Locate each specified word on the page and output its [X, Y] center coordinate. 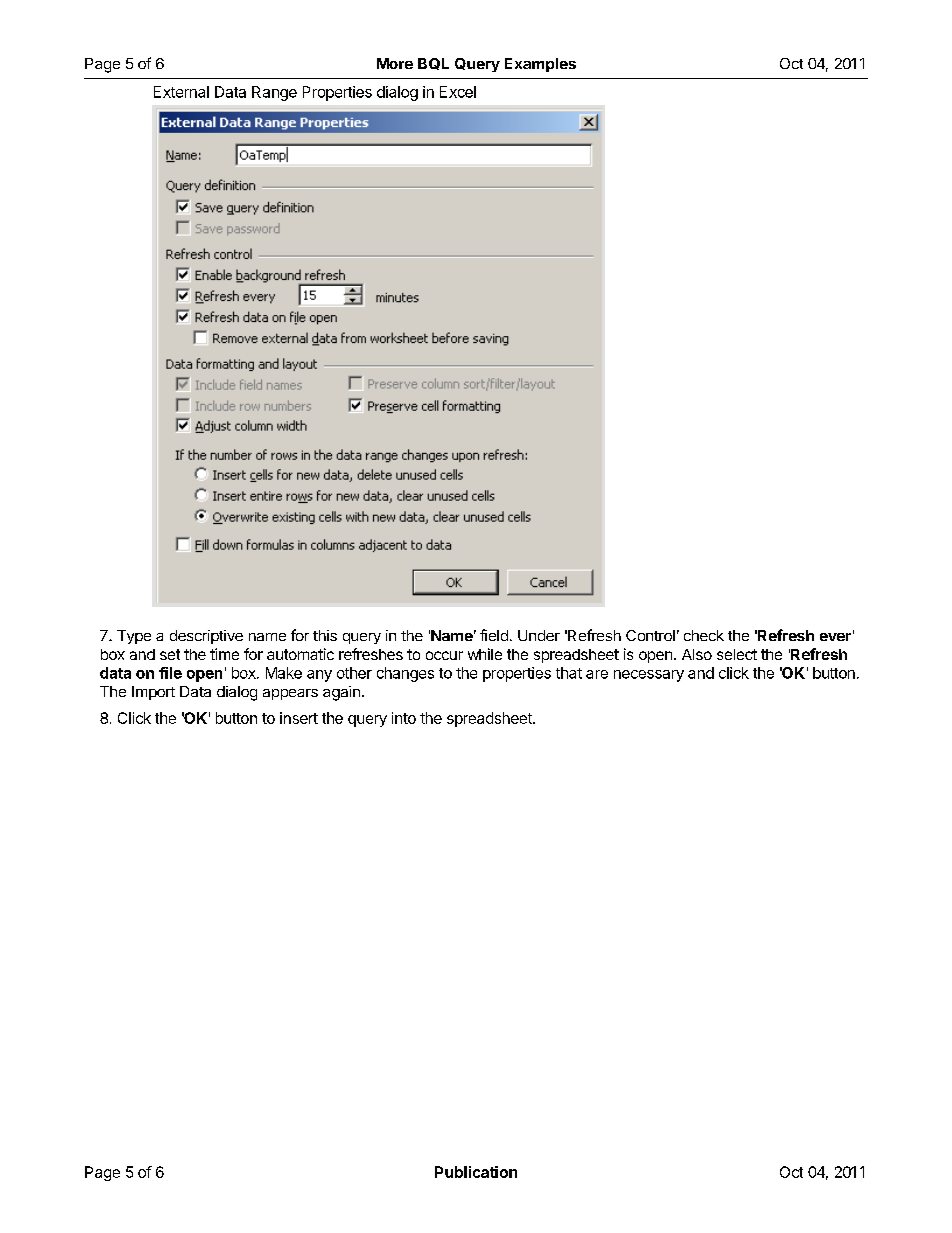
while [485, 654]
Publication [476, 1172]
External [181, 92]
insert [299, 718]
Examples [540, 65]
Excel [458, 92]
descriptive [206, 637]
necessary [649, 676]
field [494, 635]
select [737, 654]
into [404, 718]
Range [274, 93]
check [704, 635]
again [341, 693]
